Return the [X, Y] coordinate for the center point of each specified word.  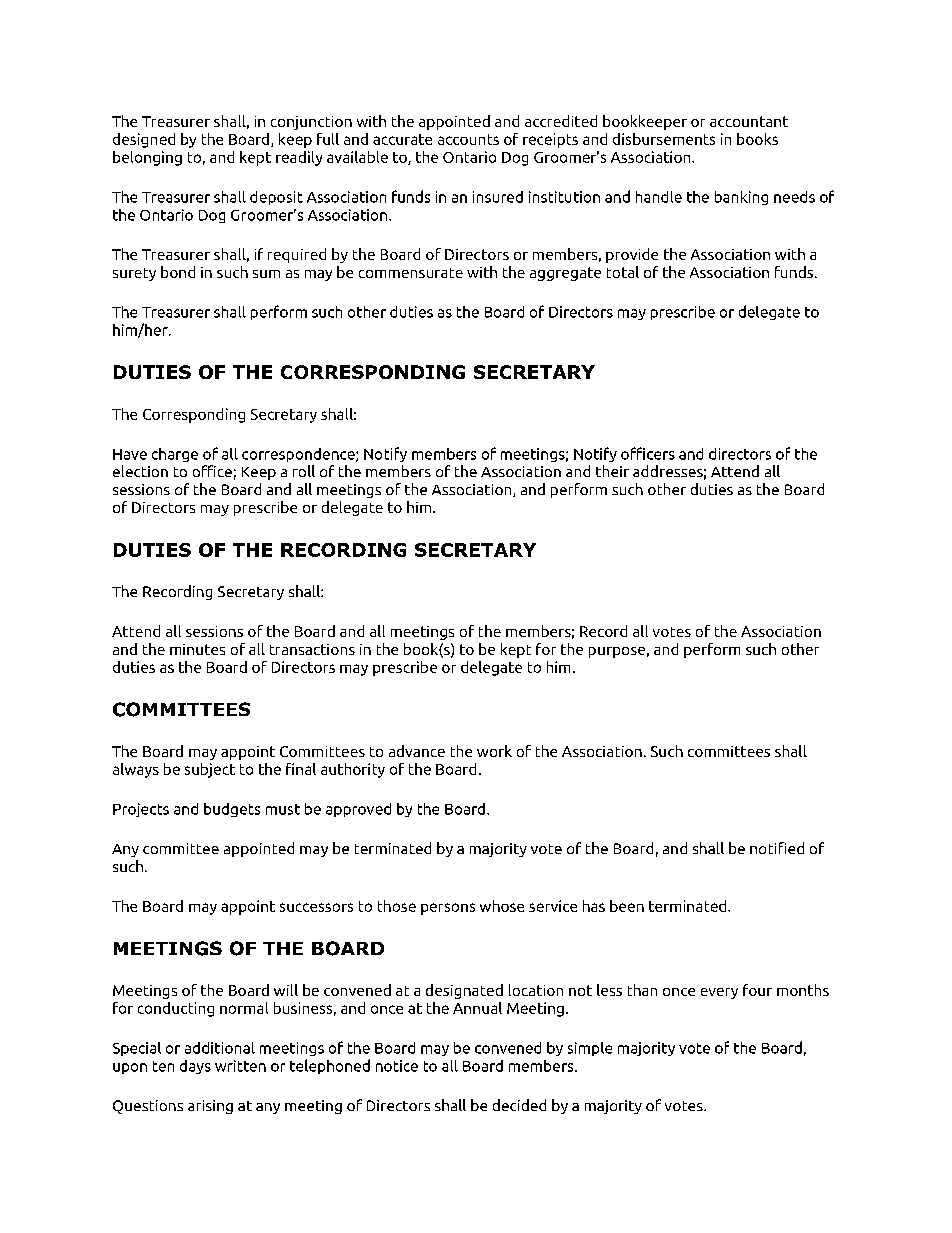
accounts [468, 139]
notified [777, 848]
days [195, 1067]
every [719, 993]
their [612, 471]
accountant [749, 121]
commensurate [411, 273]
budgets [232, 810]
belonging [147, 158]
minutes [197, 649]
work [494, 751]
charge [175, 455]
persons [448, 909]
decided [519, 1105]
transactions [312, 649]
